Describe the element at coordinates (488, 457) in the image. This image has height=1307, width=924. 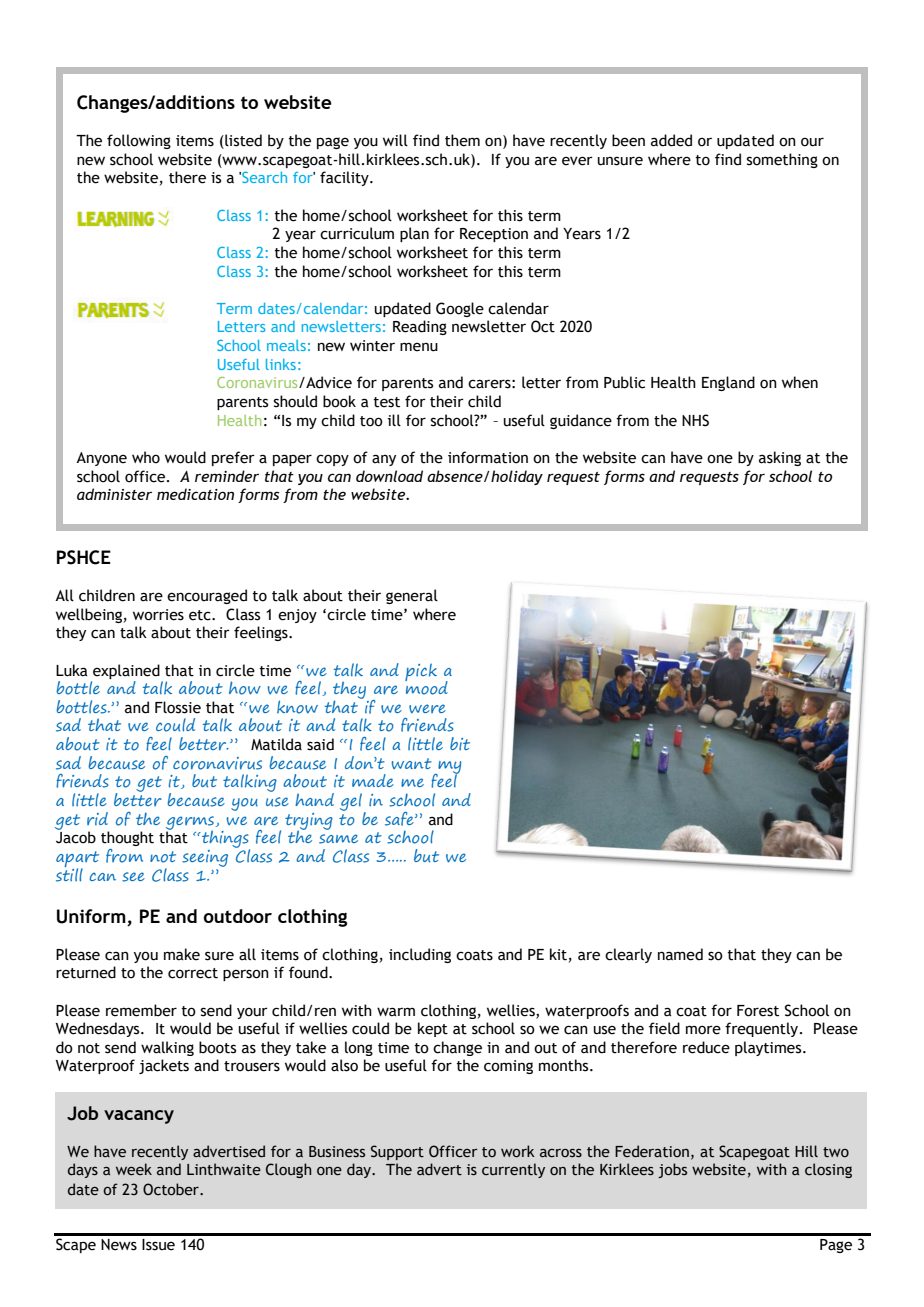
I see `information` at that location.
